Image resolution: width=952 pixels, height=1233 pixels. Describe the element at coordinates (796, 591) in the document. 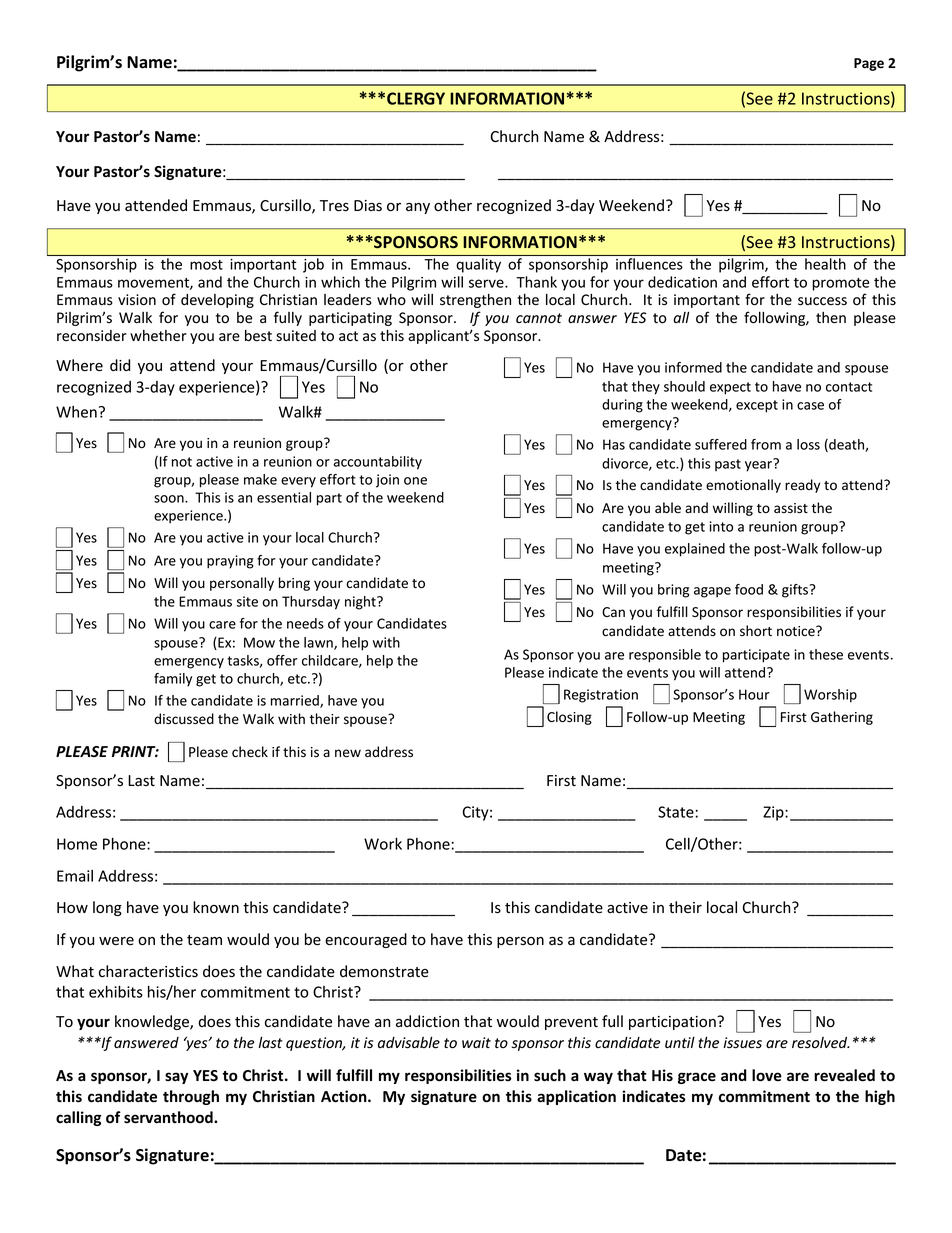

I see `gifts` at that location.
